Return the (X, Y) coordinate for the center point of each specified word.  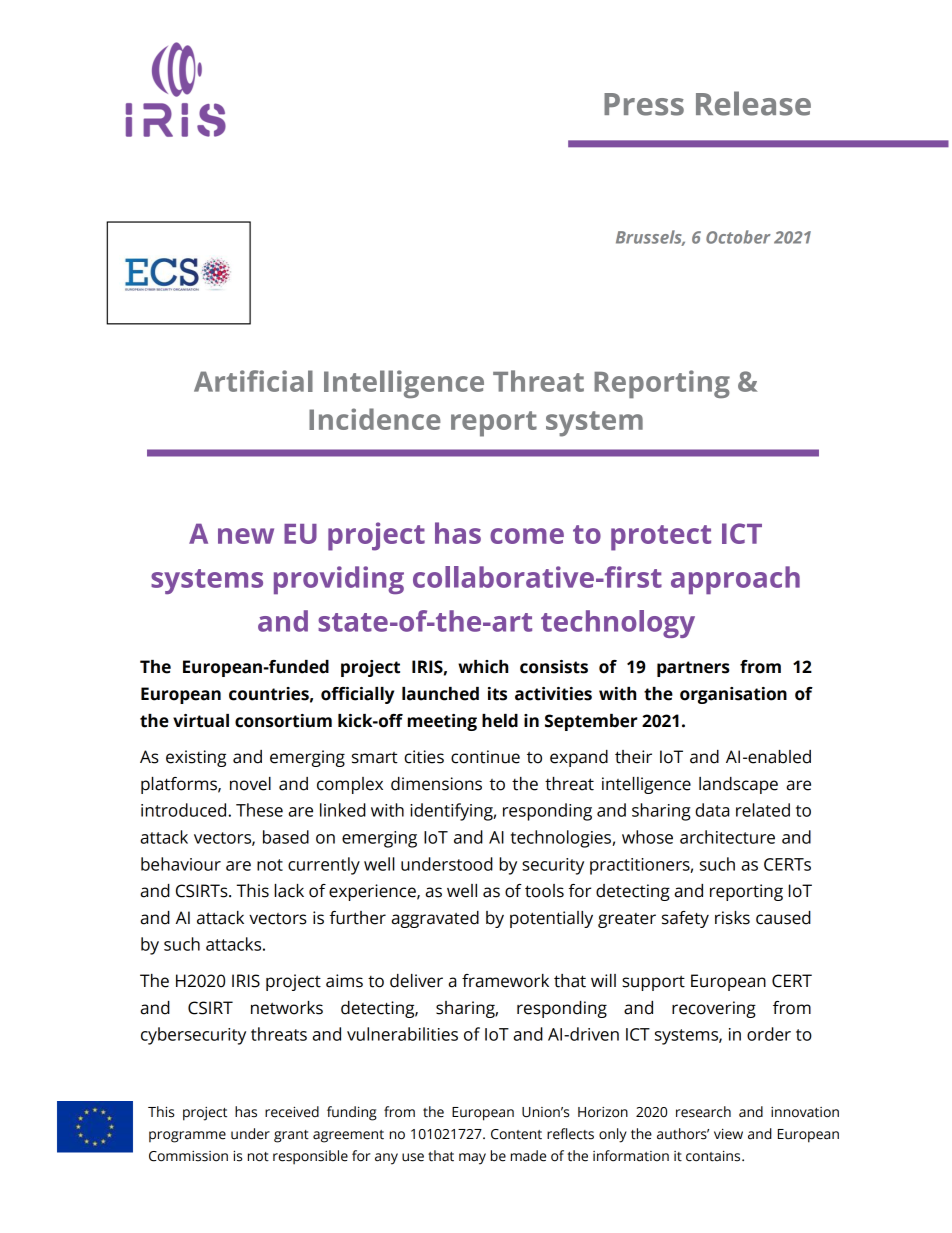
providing (339, 580)
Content (516, 1134)
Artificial (253, 381)
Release (753, 103)
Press (644, 104)
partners (693, 669)
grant (291, 1136)
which (483, 667)
